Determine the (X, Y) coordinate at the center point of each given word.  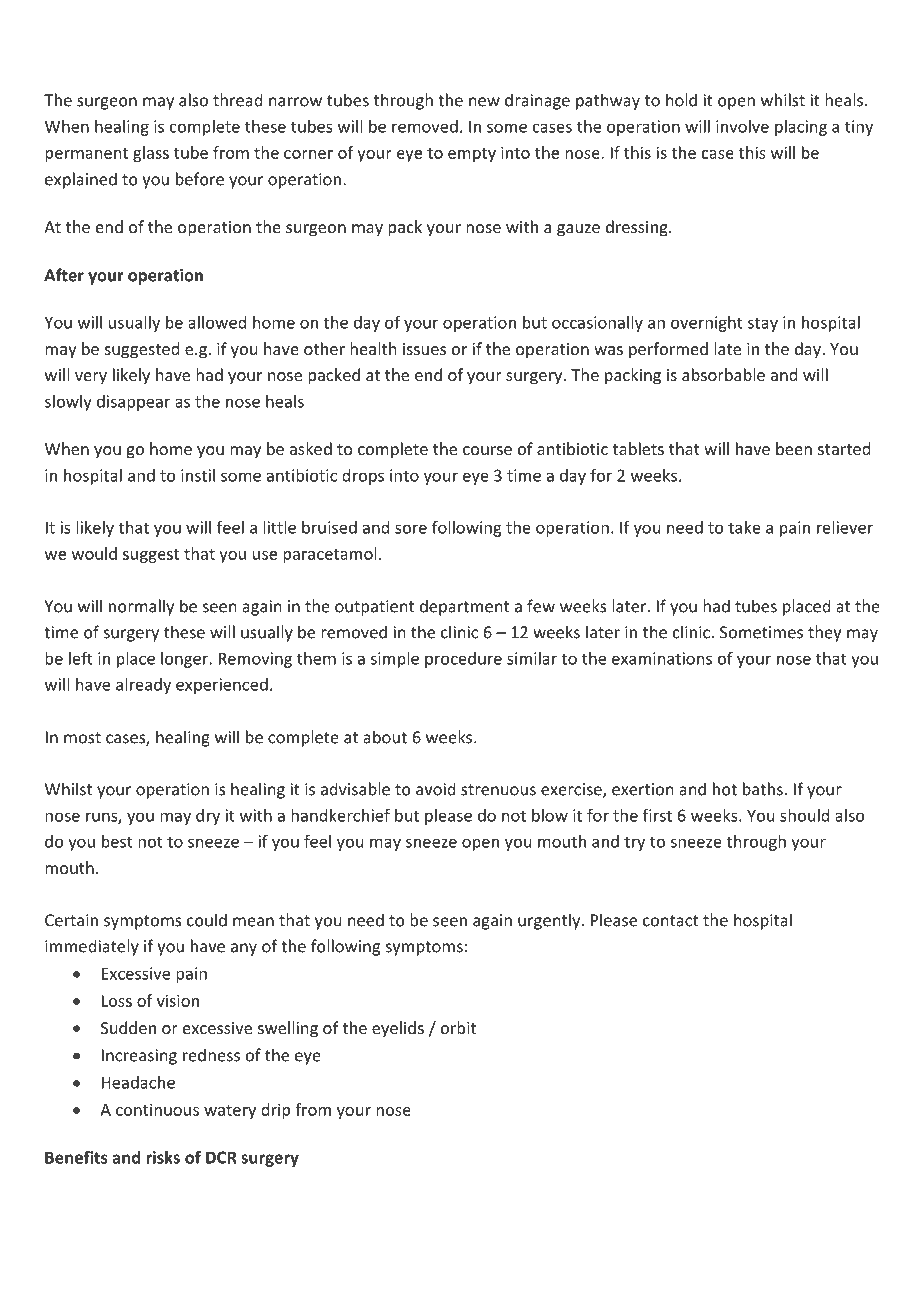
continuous (157, 1109)
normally (141, 607)
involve (742, 126)
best (117, 841)
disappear (133, 403)
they (824, 633)
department (464, 607)
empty (472, 155)
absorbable (723, 374)
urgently (550, 921)
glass (151, 154)
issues (424, 349)
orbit (458, 1027)
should (804, 815)
